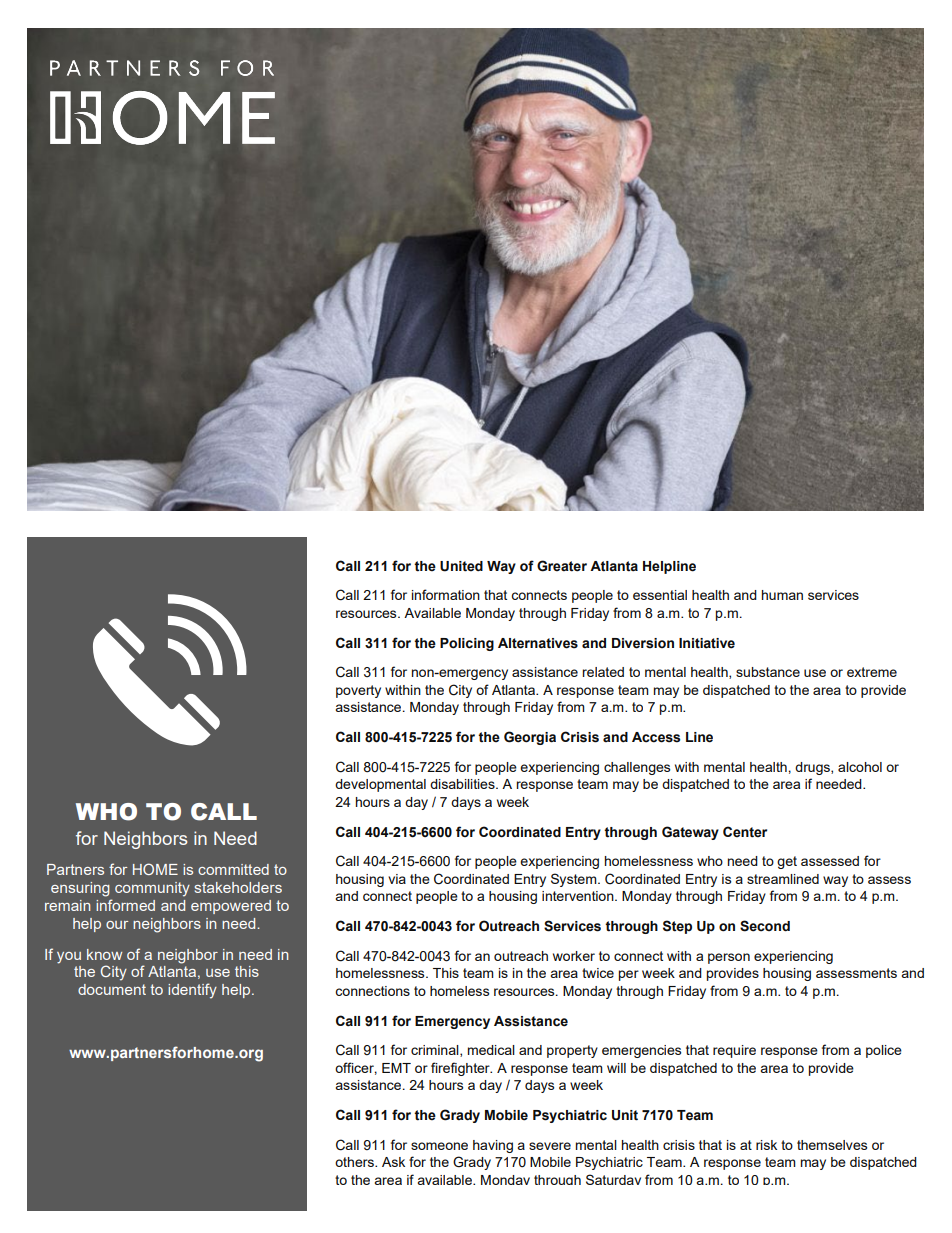 The height and width of the screenshot is (1233, 952). Describe the element at coordinates (813, 768) in the screenshot. I see `drugs` at that location.
